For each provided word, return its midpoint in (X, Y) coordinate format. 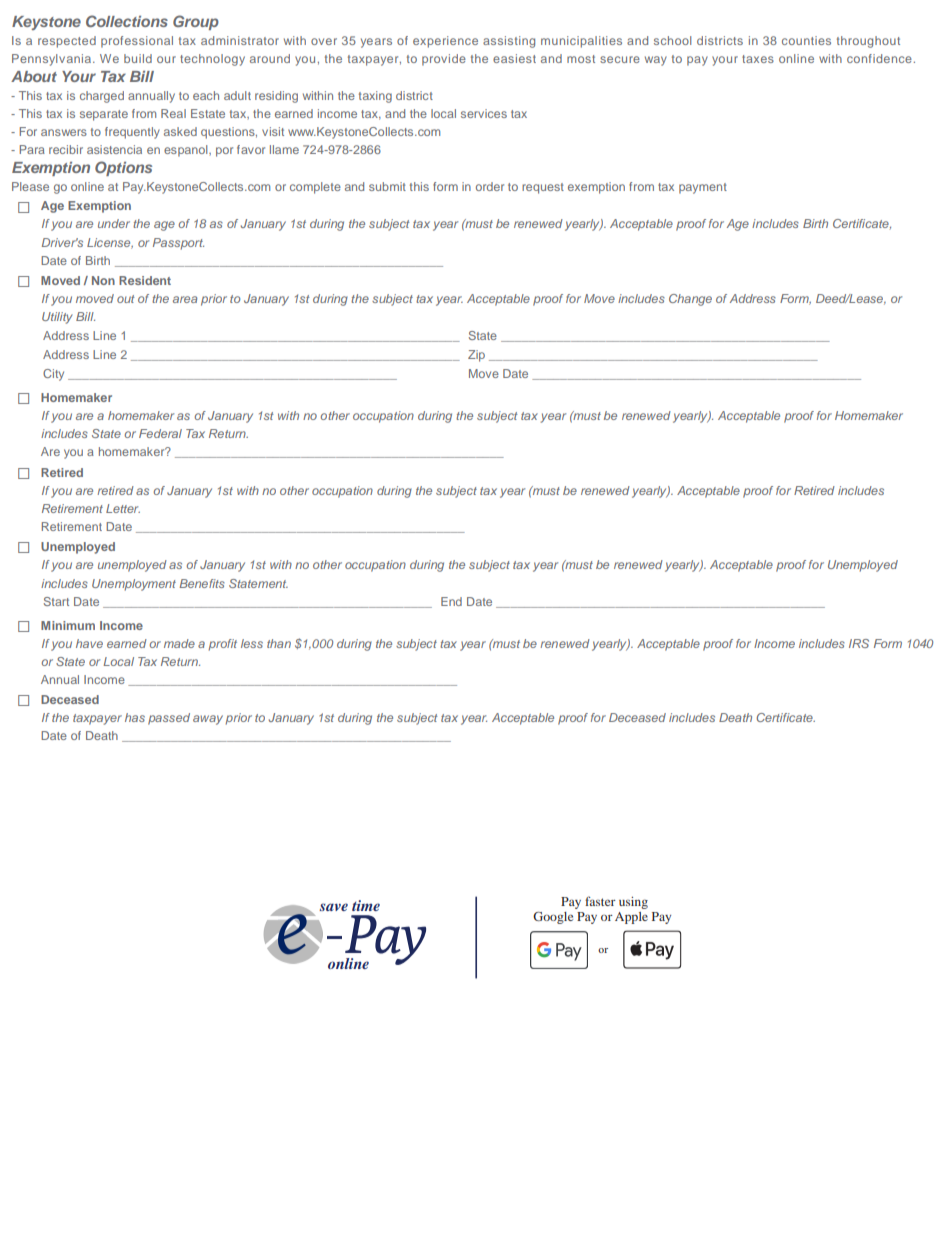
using (633, 903)
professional (137, 42)
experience (445, 42)
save (333, 907)
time (366, 905)
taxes (758, 59)
